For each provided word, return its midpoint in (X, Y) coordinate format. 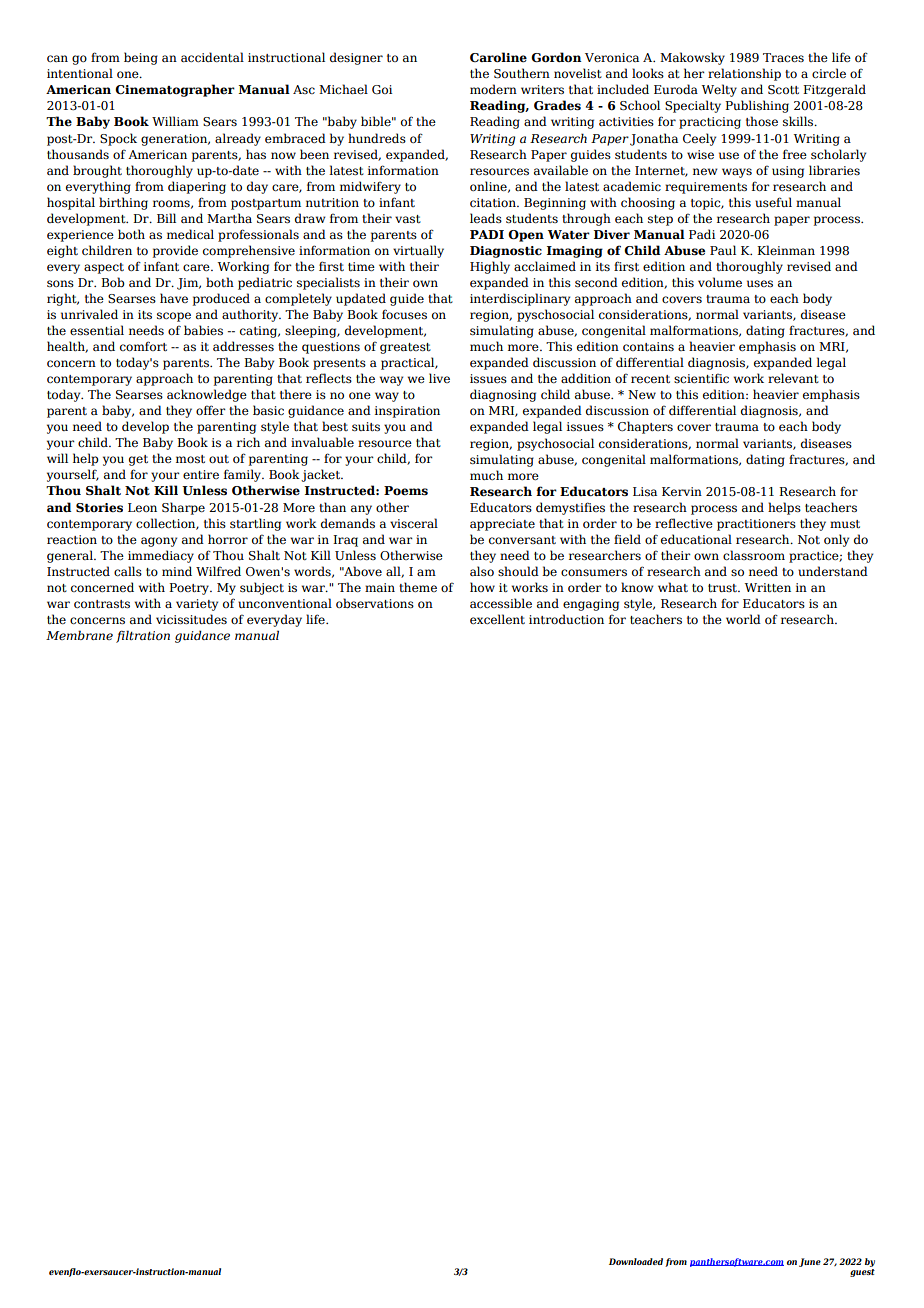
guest (862, 1273)
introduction (566, 619)
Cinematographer (175, 90)
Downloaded (636, 1261)
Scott (783, 89)
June (810, 1262)
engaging (591, 605)
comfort (143, 346)
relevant (793, 378)
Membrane (79, 635)
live (439, 378)
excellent (497, 619)
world (743, 619)
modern (493, 89)
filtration (143, 636)
